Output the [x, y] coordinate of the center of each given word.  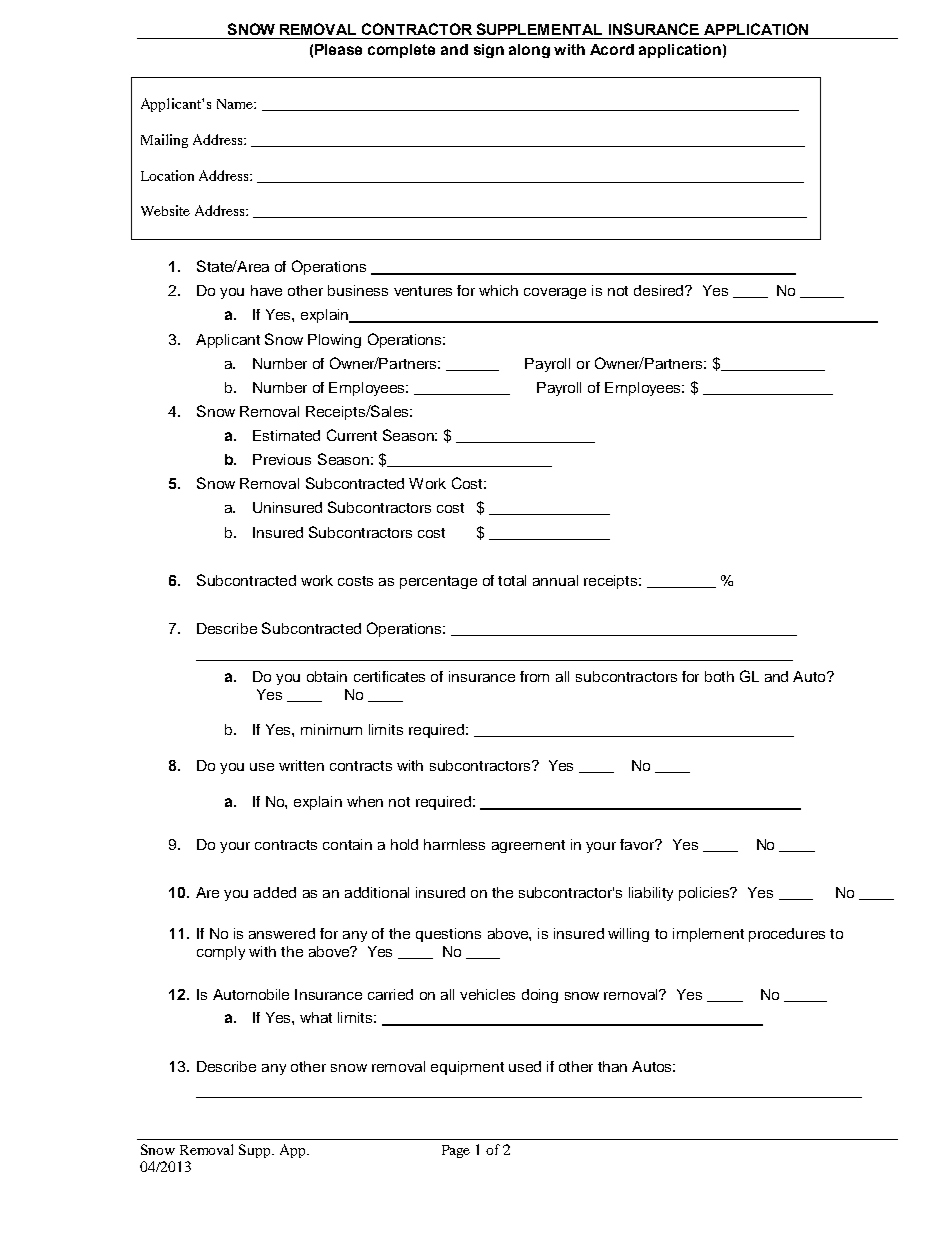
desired [660, 290]
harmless [454, 844]
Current [352, 435]
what [316, 1017]
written [301, 765]
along [529, 51]
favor [638, 844]
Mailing [164, 141]
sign [489, 51]
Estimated [286, 435]
